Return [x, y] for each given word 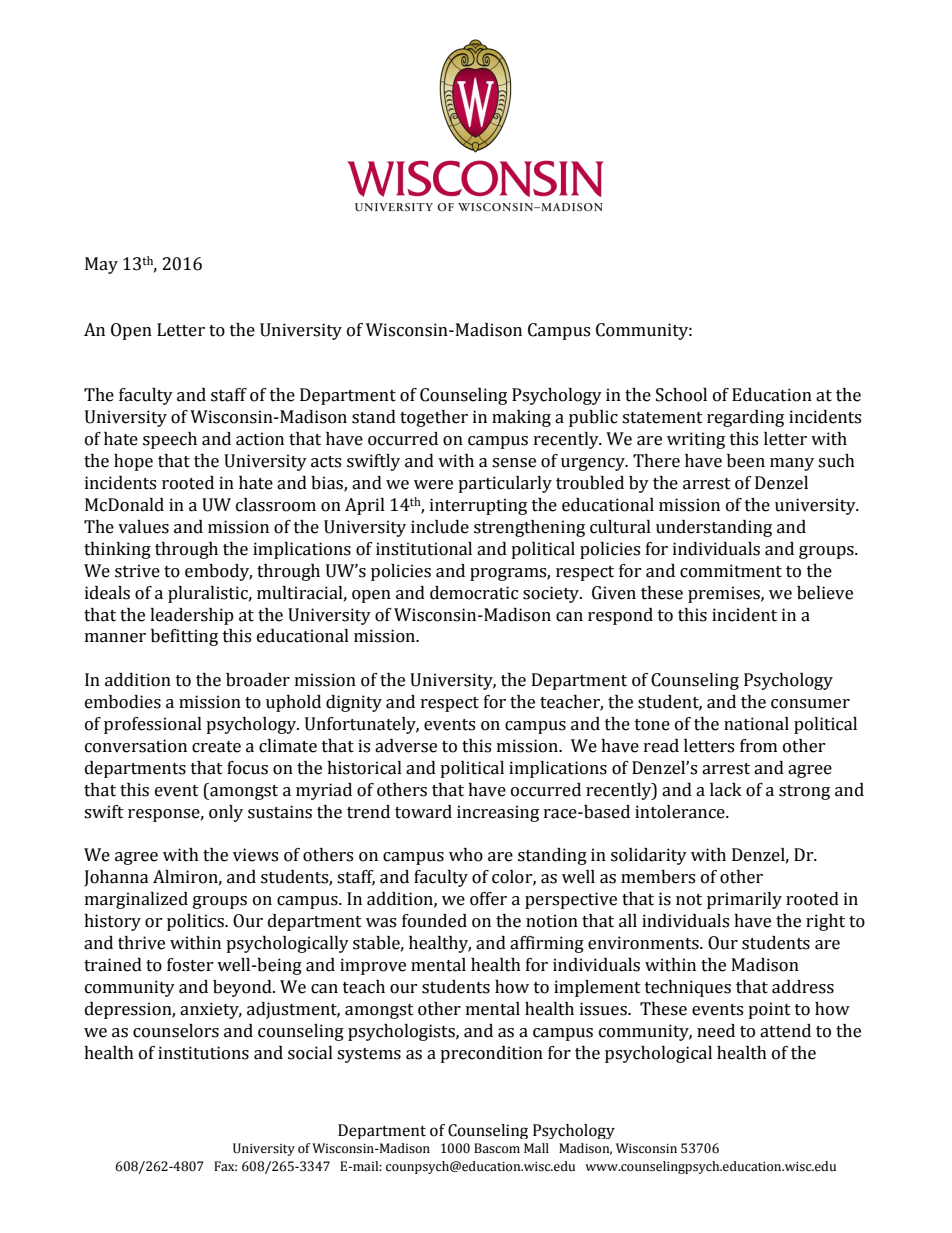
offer [488, 899]
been [746, 461]
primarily [744, 900]
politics [196, 922]
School [681, 395]
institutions [203, 1053]
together [434, 418]
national [756, 724]
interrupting [478, 506]
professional [153, 725]
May [101, 265]
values [143, 527]
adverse [406, 746]
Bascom [497, 1148]
